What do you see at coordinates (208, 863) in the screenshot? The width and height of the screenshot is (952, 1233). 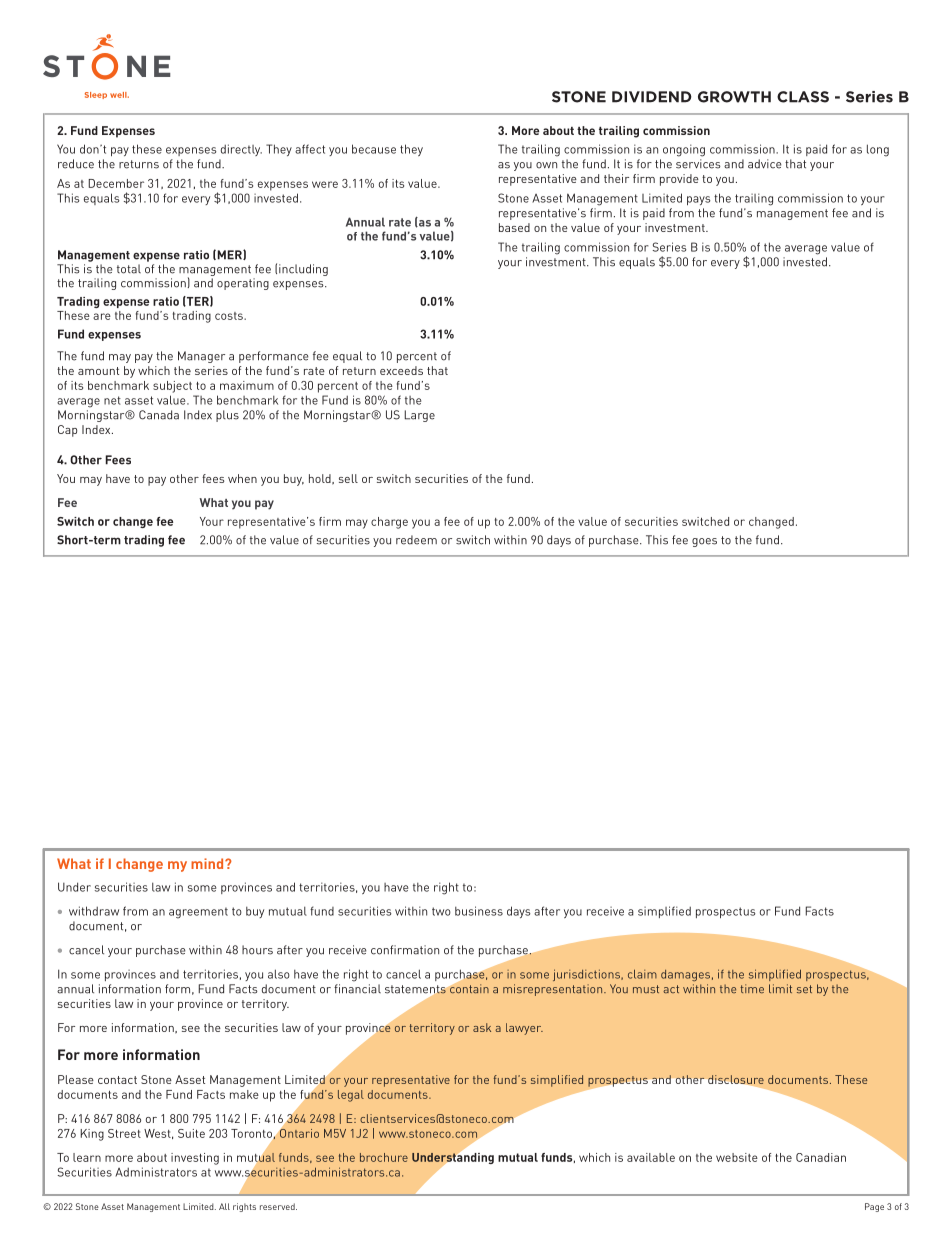 I see `mind` at bounding box center [208, 863].
